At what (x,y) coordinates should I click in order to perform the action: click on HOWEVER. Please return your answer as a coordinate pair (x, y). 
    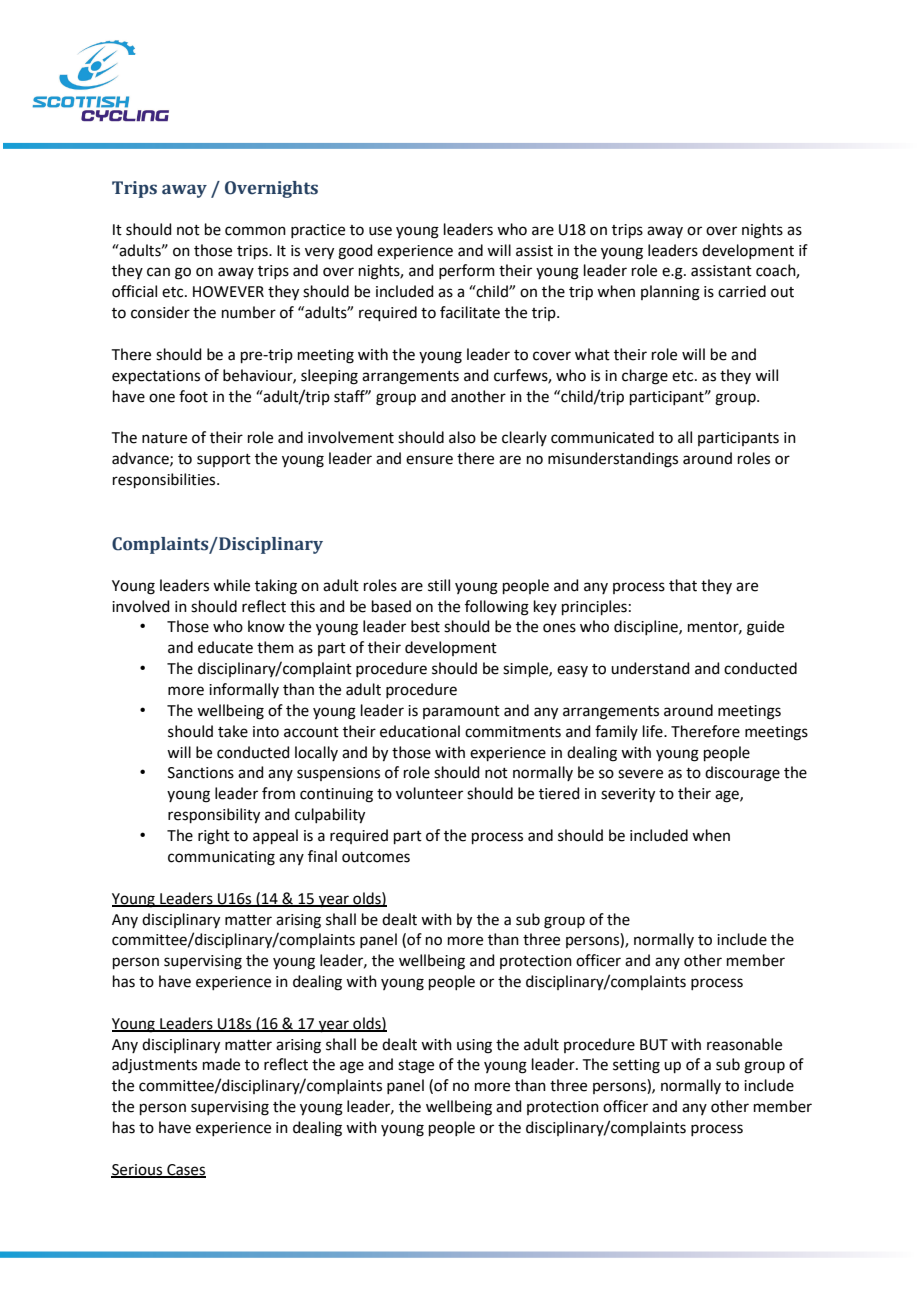
    Looking at the image, I should click on (228, 292).
